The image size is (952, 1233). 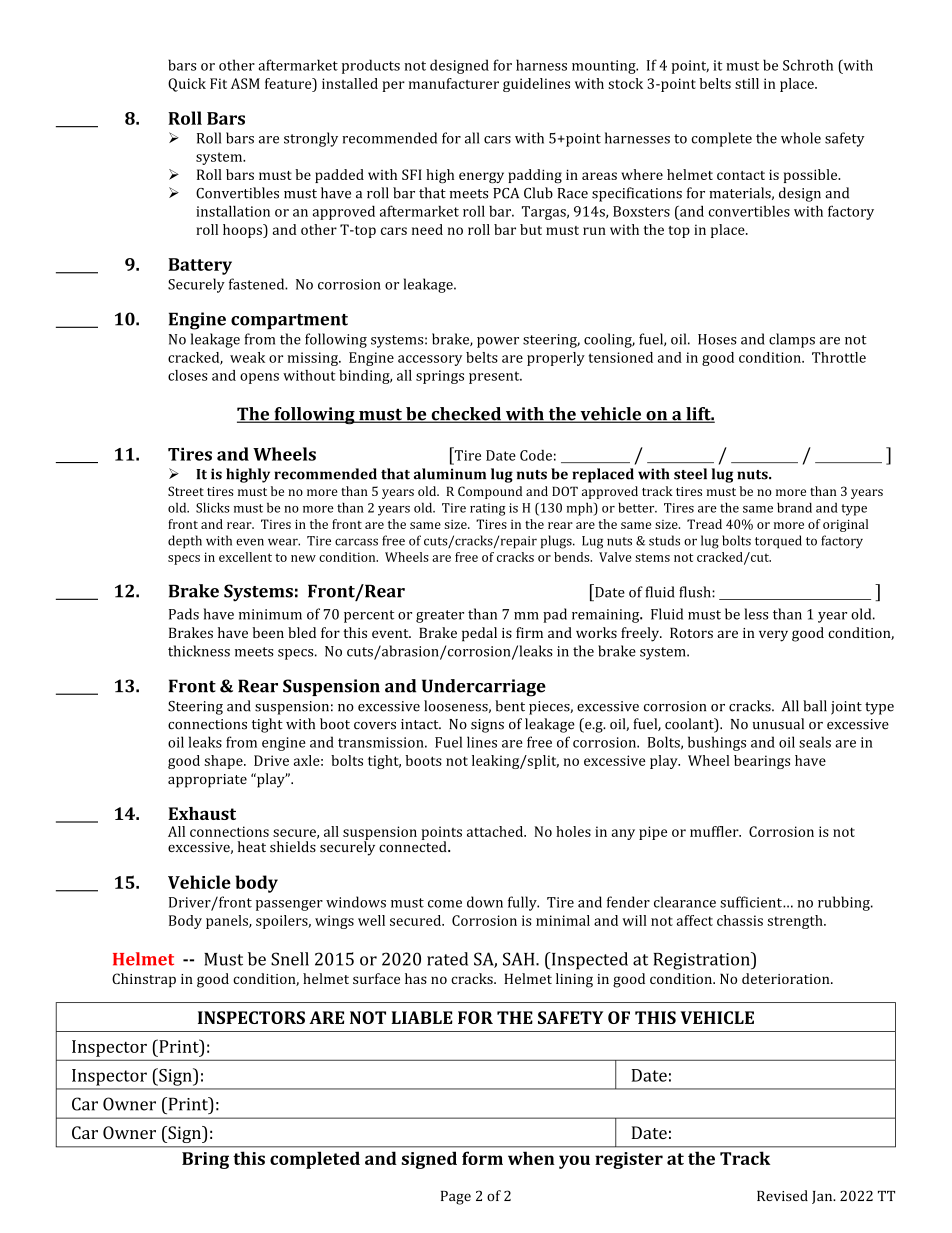 I want to click on firm, so click(x=529, y=632).
